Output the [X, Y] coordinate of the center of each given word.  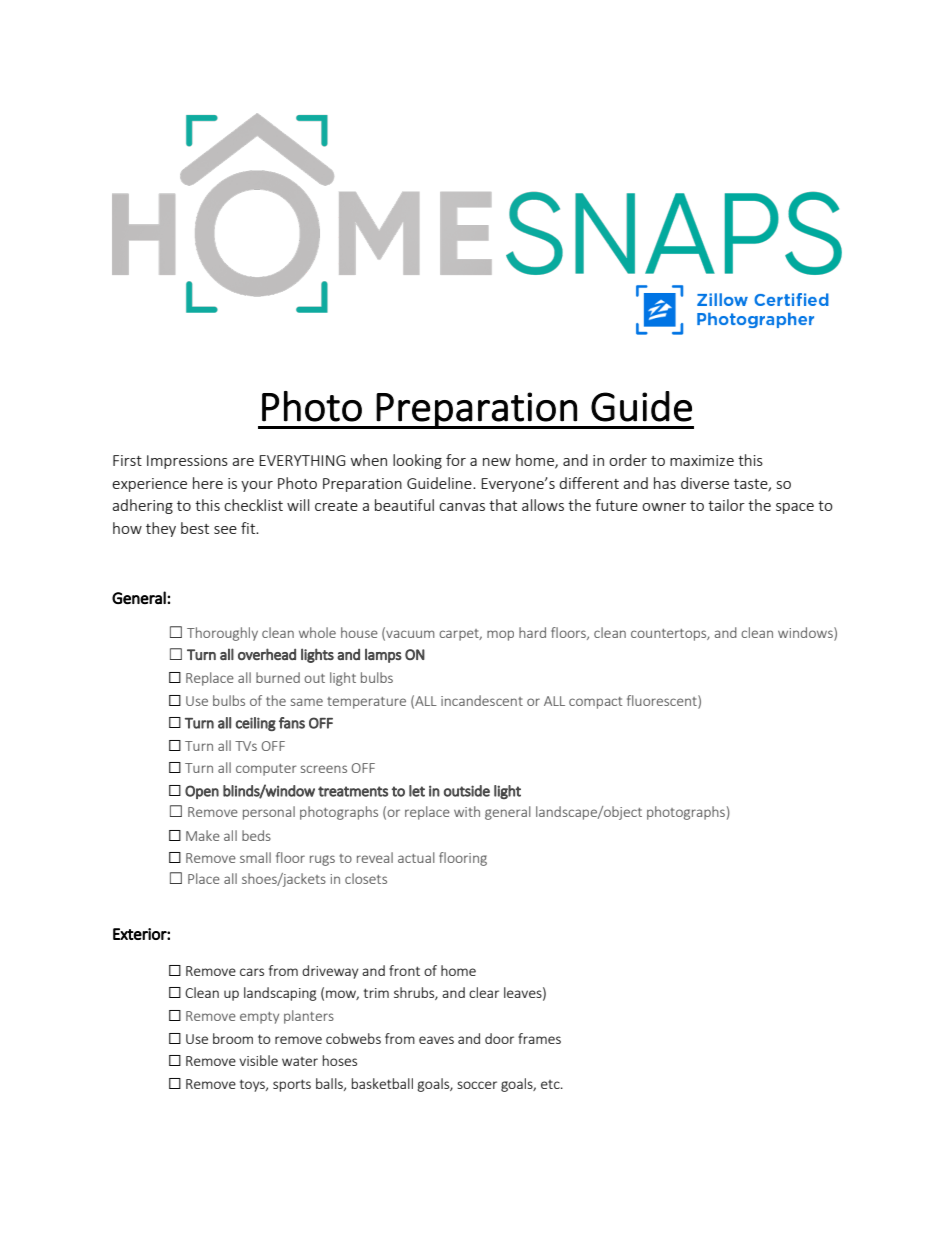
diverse [705, 483]
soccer [477, 1085]
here [208, 483]
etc [551, 1084]
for [456, 460]
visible [258, 1060]
